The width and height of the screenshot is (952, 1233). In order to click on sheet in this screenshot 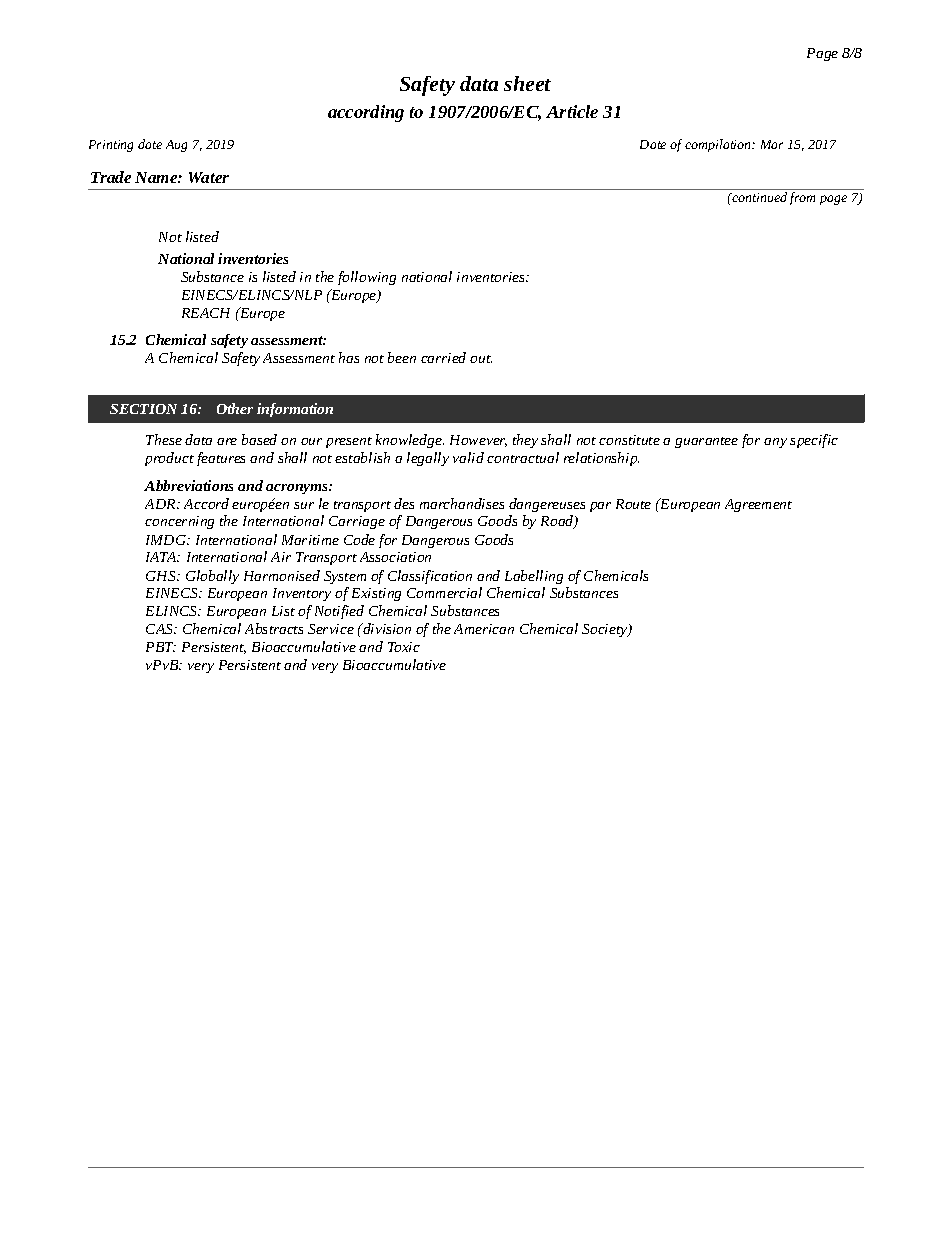, I will do `click(527, 83)`.
